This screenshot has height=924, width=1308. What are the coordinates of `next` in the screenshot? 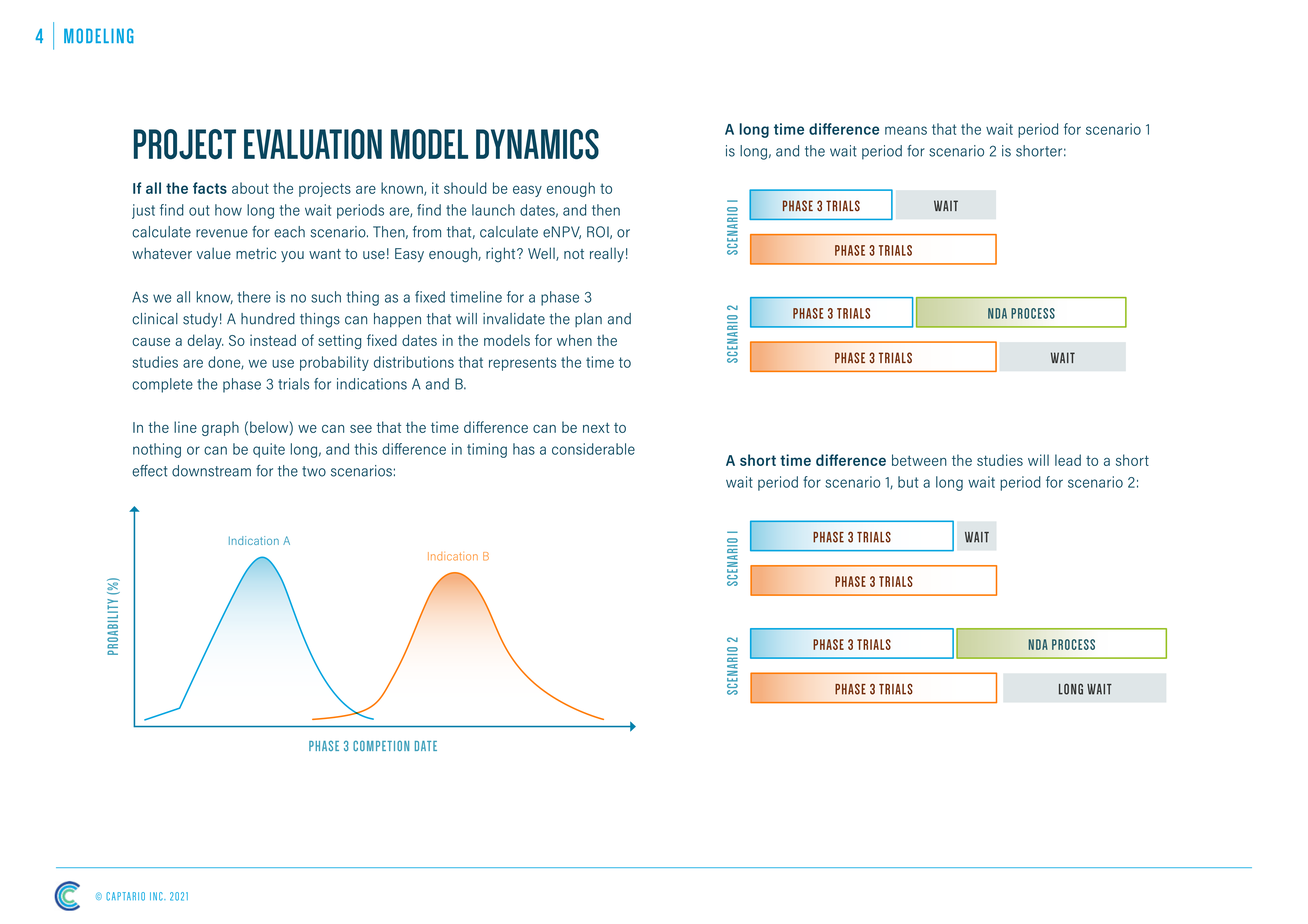 It's located at (596, 427).
